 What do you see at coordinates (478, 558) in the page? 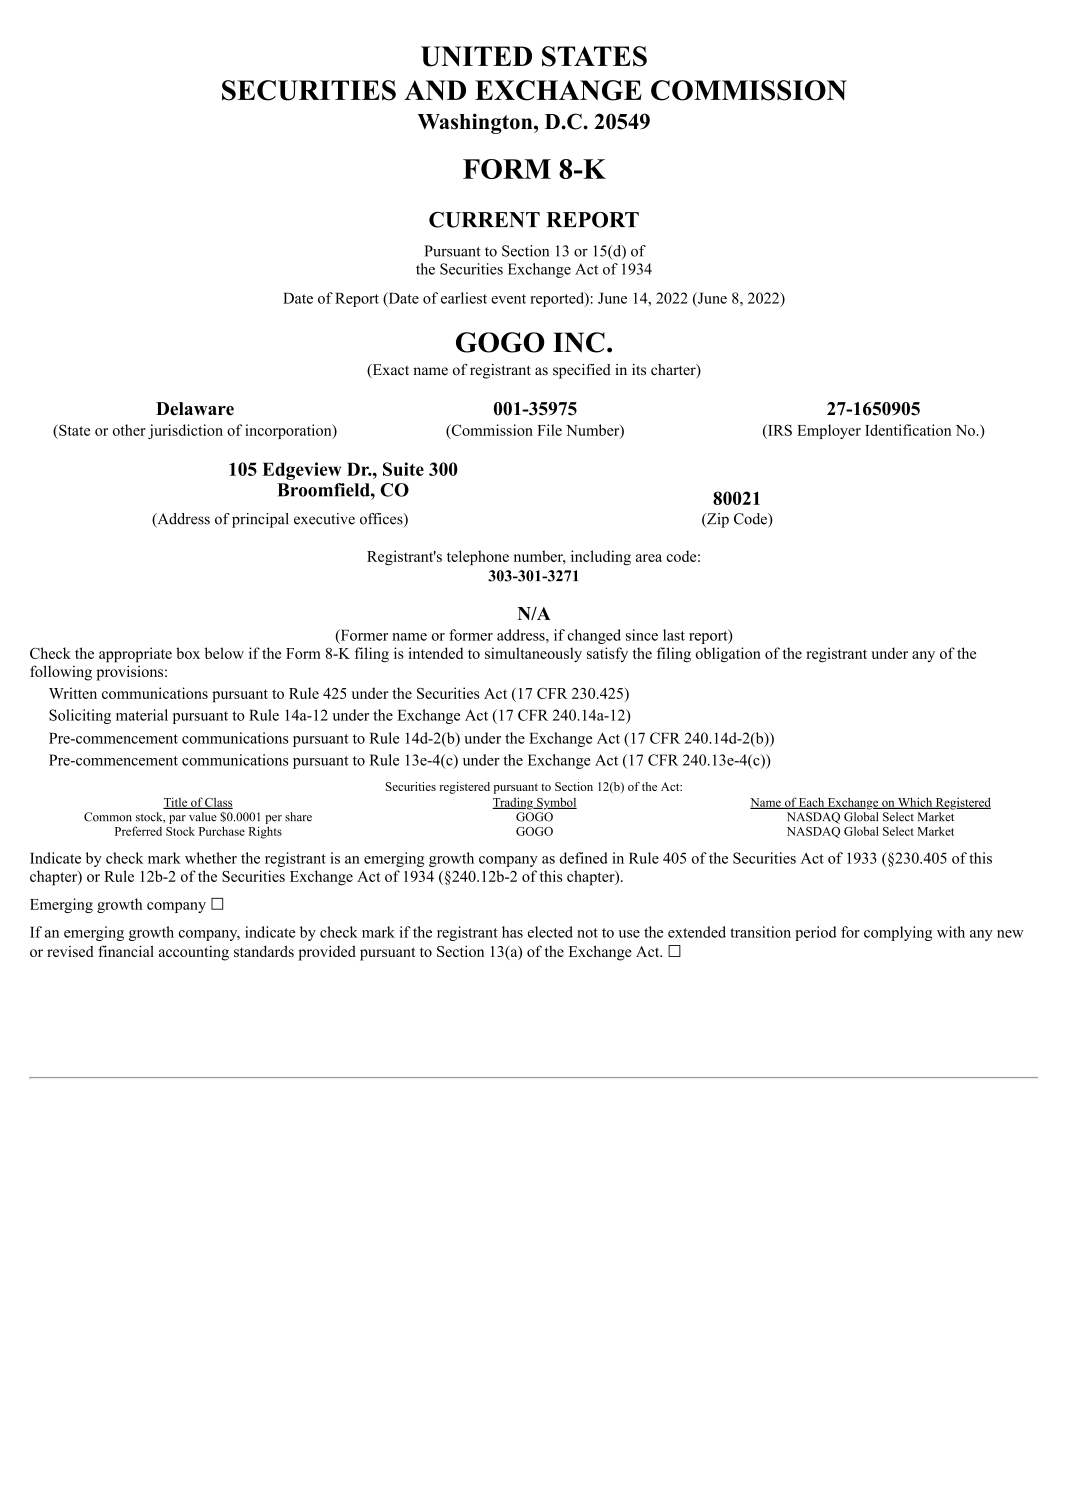
I see `telephone` at bounding box center [478, 558].
